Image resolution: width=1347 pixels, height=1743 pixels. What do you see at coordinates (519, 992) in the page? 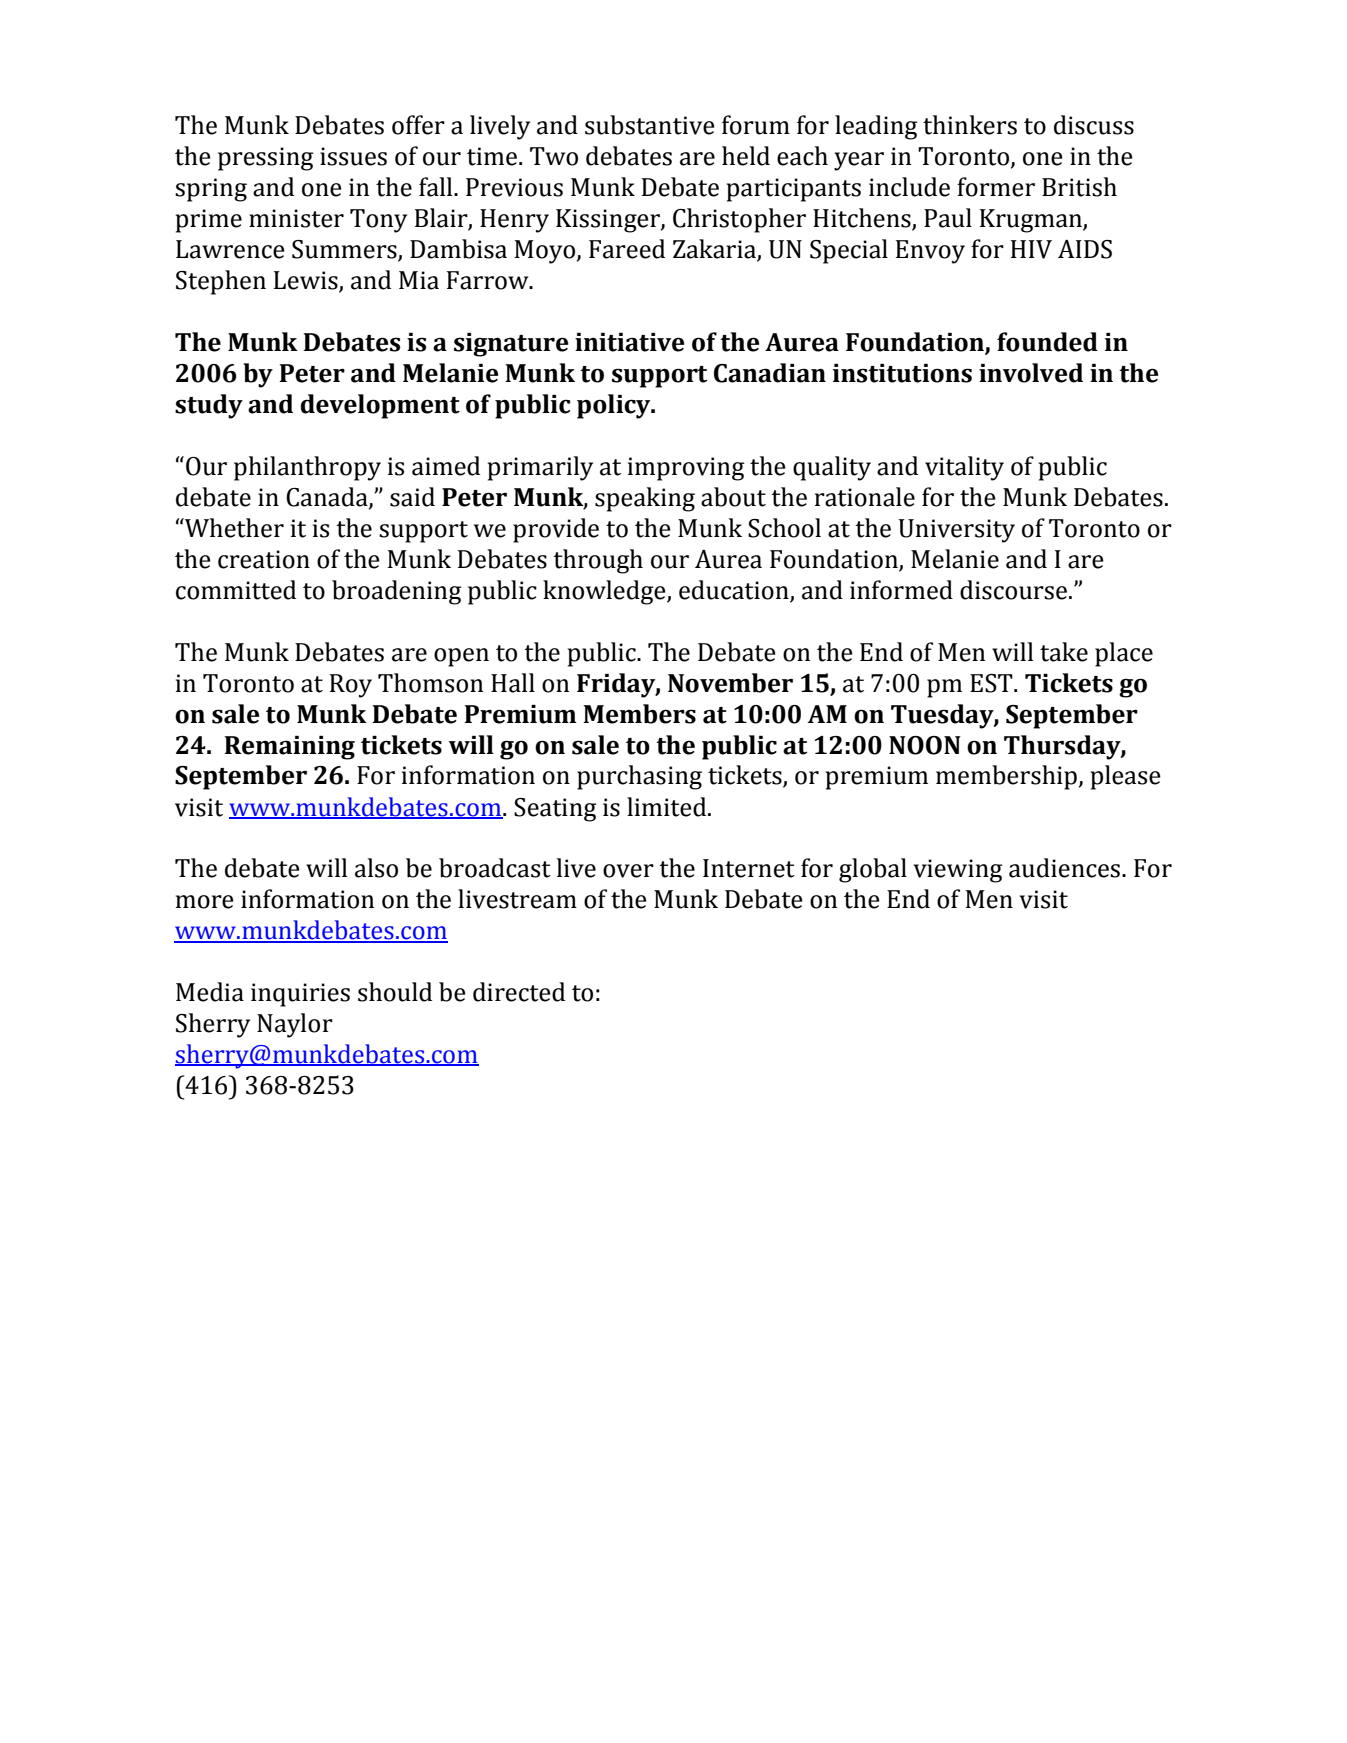
I see `directed` at bounding box center [519, 992].
